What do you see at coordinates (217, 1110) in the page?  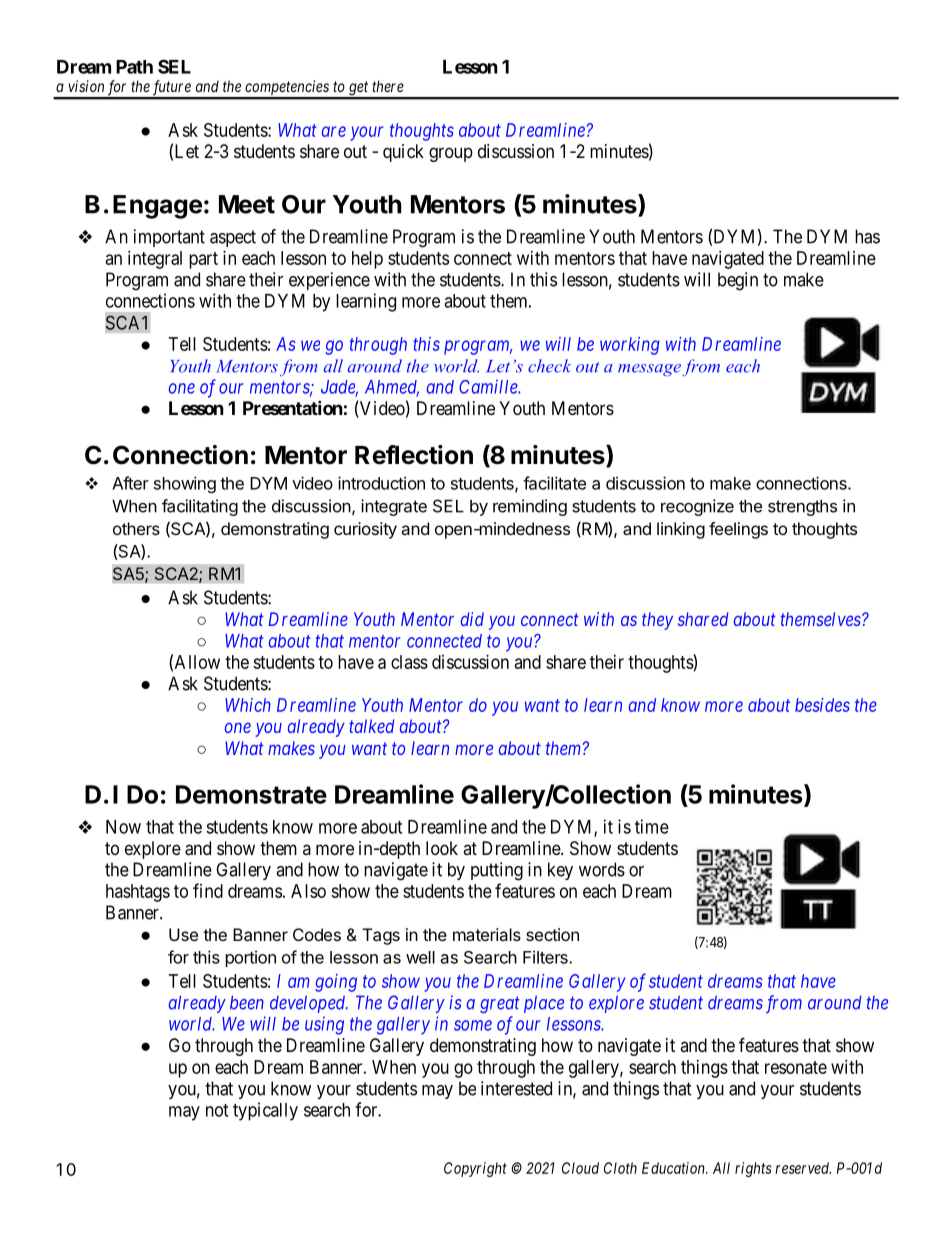 I see `not` at bounding box center [217, 1110].
